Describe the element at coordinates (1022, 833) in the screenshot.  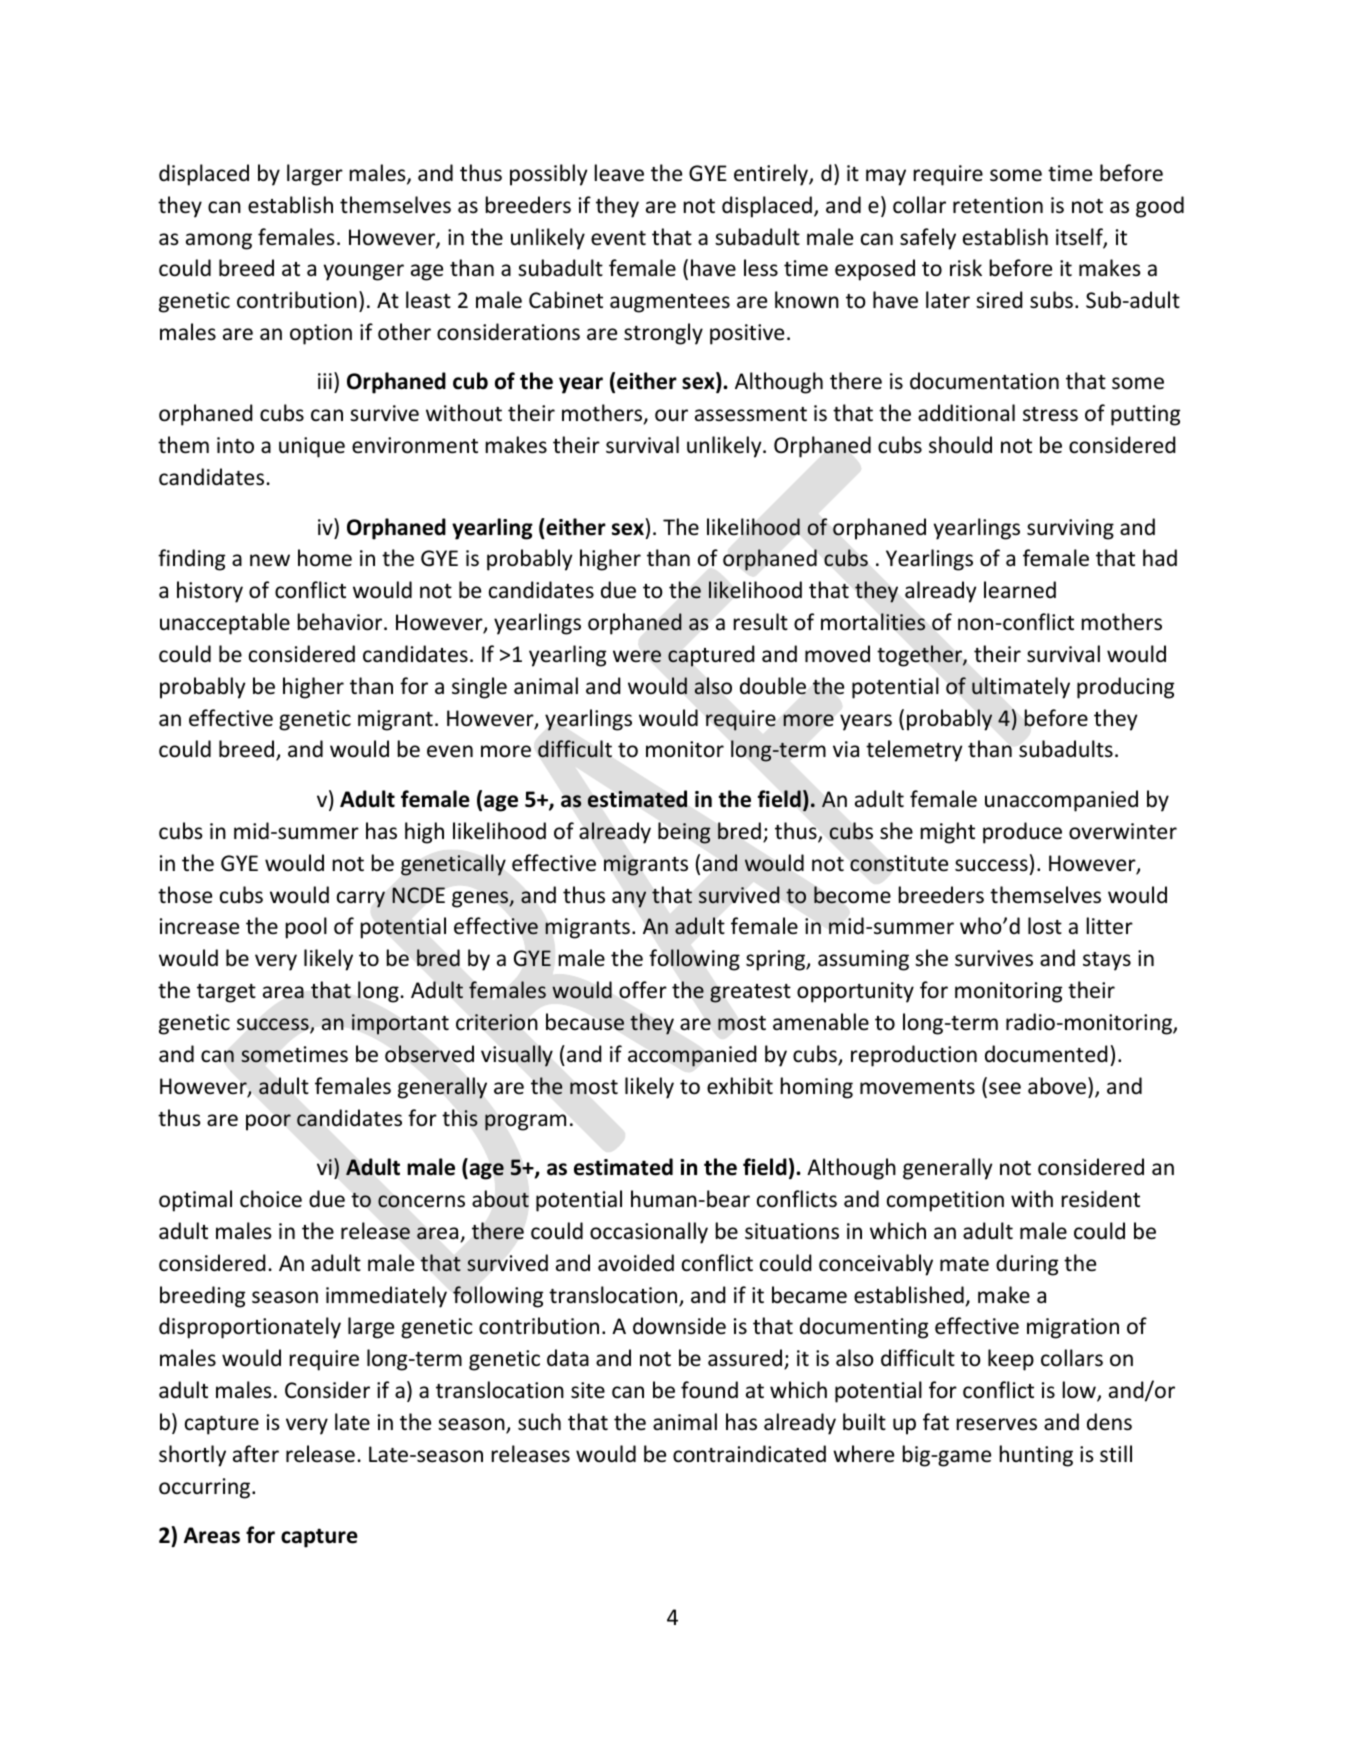
I see `produce` at that location.
